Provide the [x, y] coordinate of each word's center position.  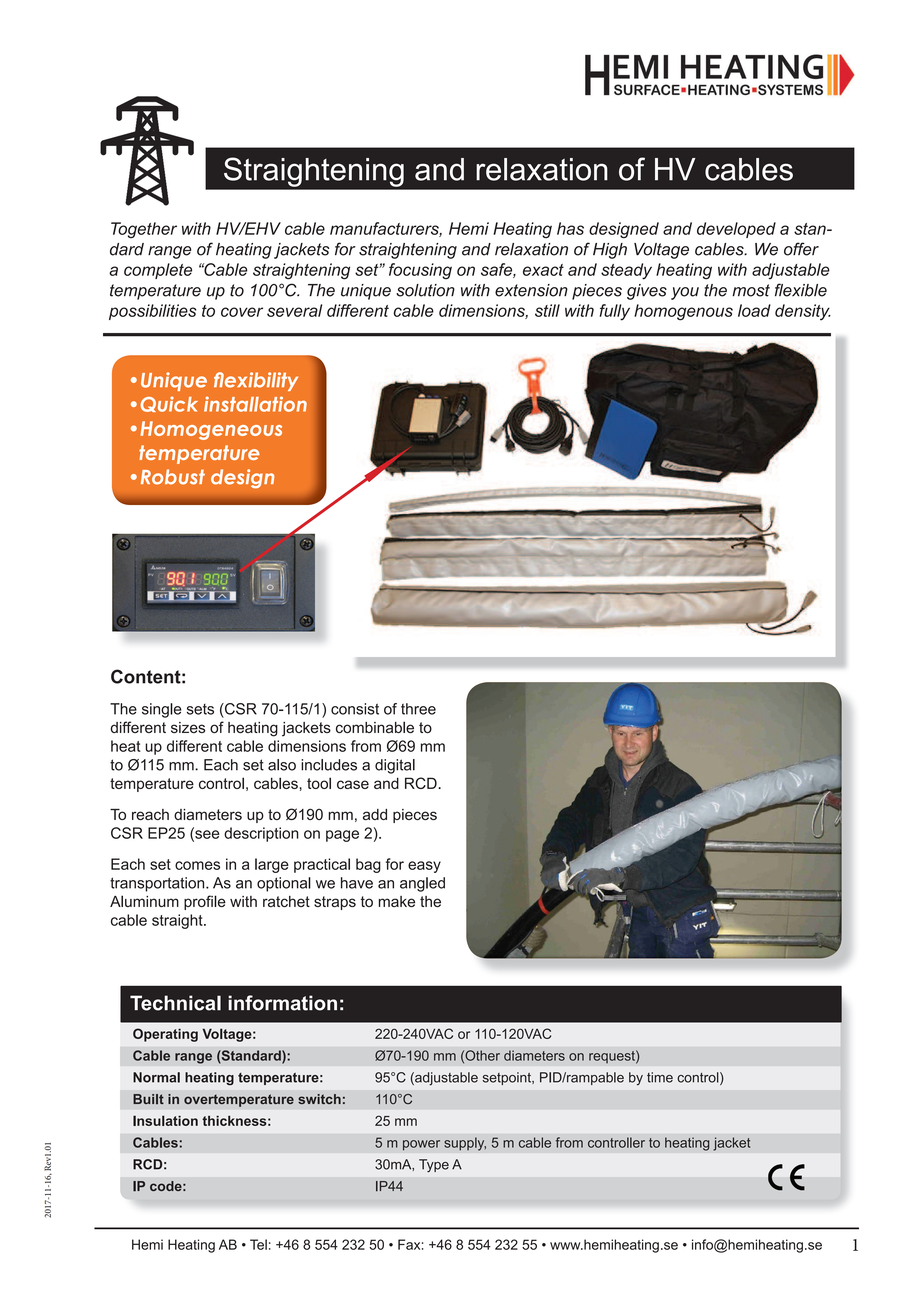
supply [465, 1144]
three [418, 709]
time [660, 1077]
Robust [173, 477]
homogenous [683, 312]
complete [158, 271]
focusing [420, 271]
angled [422, 884]
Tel [258, 1244]
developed [736, 230]
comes [197, 865]
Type [434, 1166]
